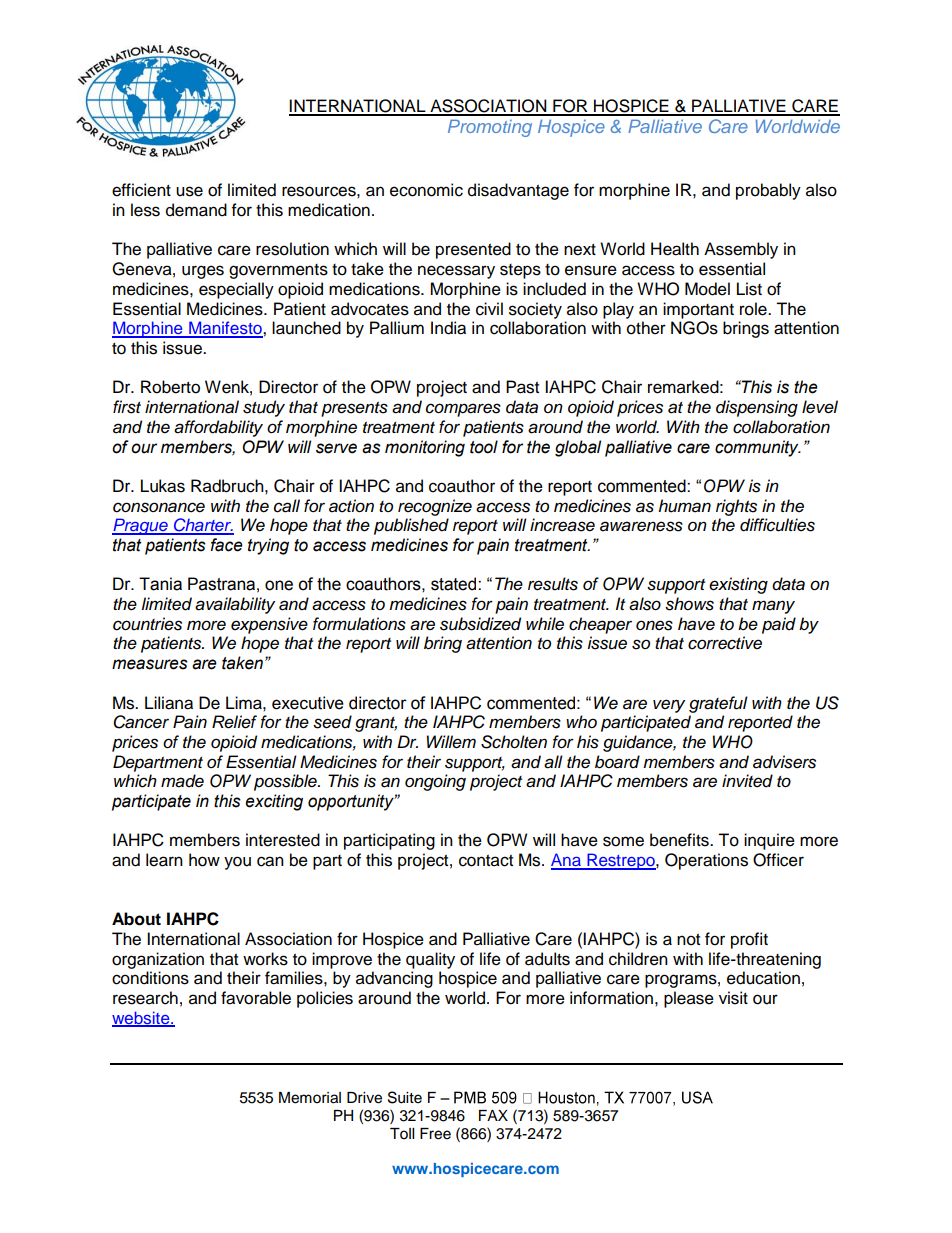 The width and height of the document is (952, 1233). I want to click on corrective, so click(725, 643).
